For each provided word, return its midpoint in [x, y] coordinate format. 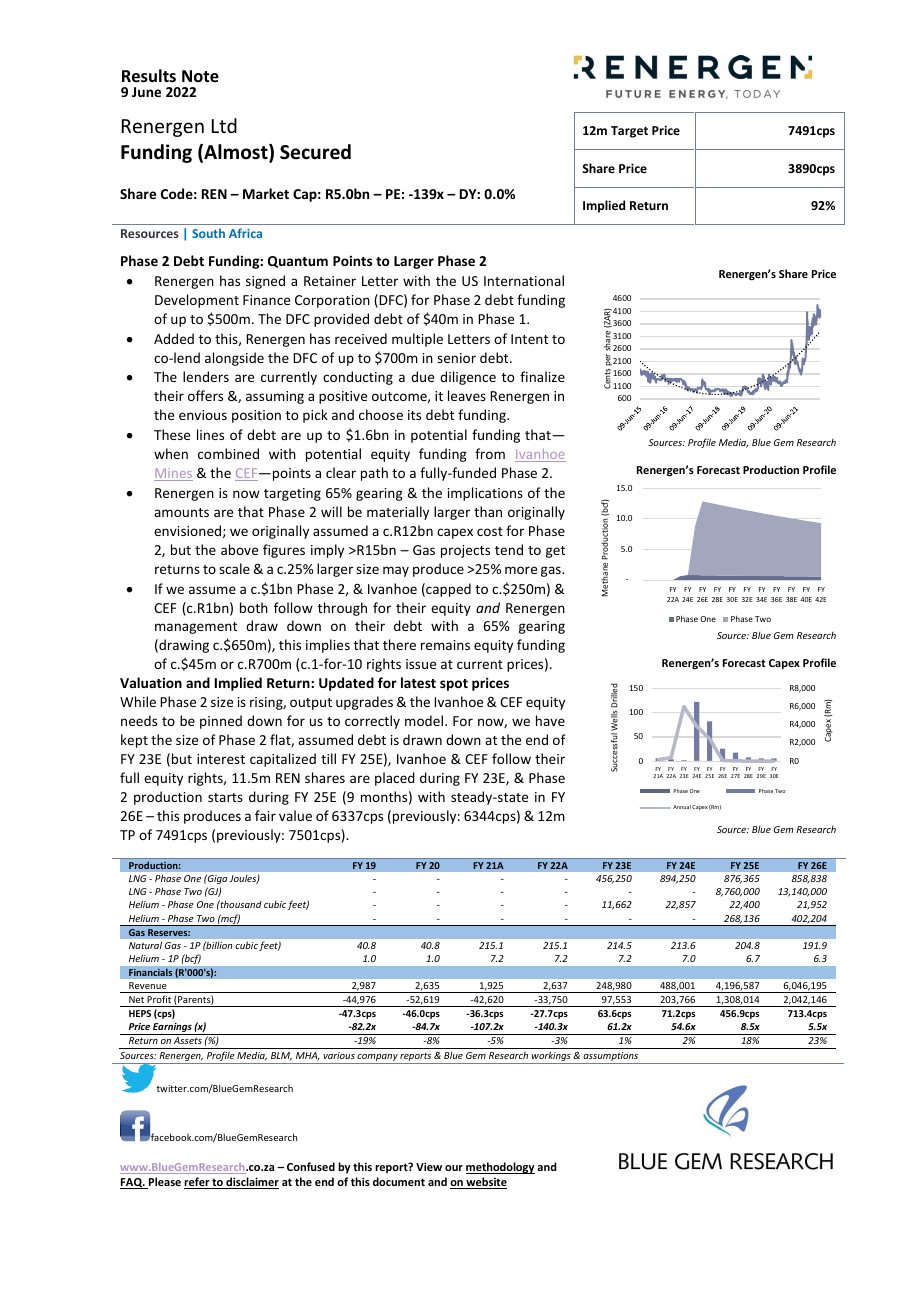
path [374, 474]
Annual [682, 807]
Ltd [224, 125]
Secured [315, 152]
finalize [542, 376]
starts [225, 797]
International [524, 280]
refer [197, 1183]
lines [210, 434]
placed [395, 779]
